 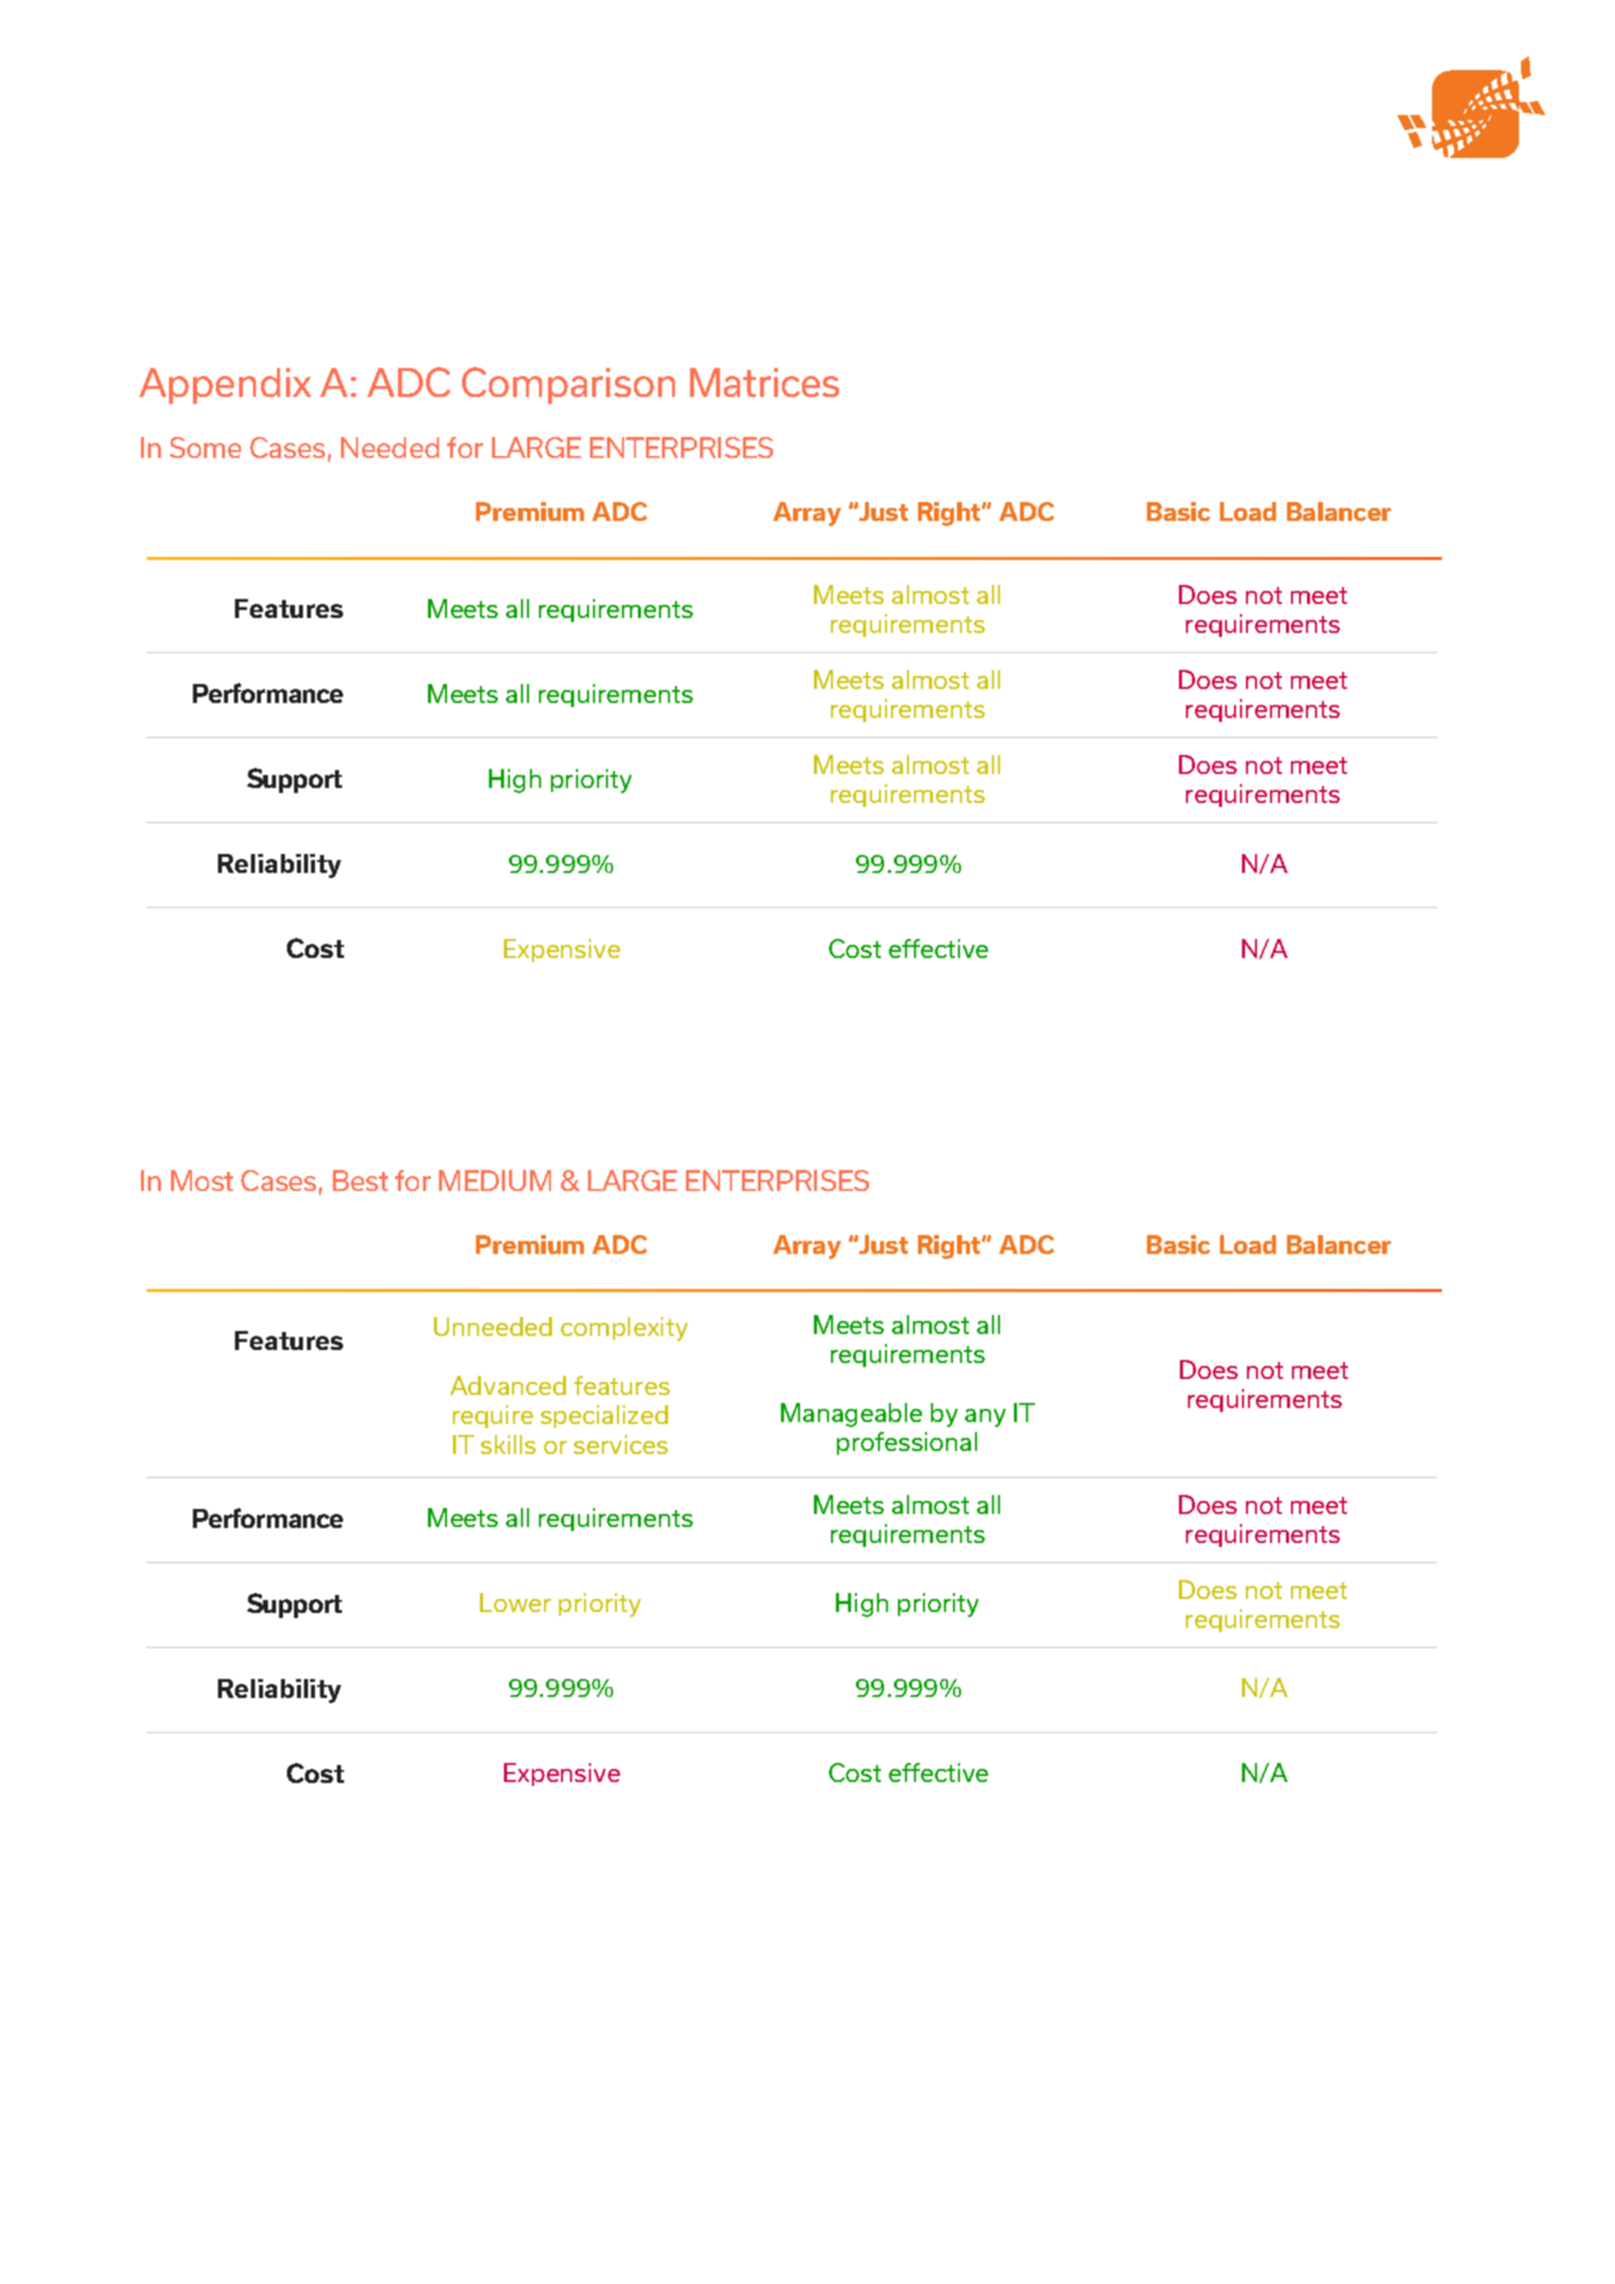 What do you see at coordinates (624, 1329) in the image?
I see `complexity` at bounding box center [624, 1329].
